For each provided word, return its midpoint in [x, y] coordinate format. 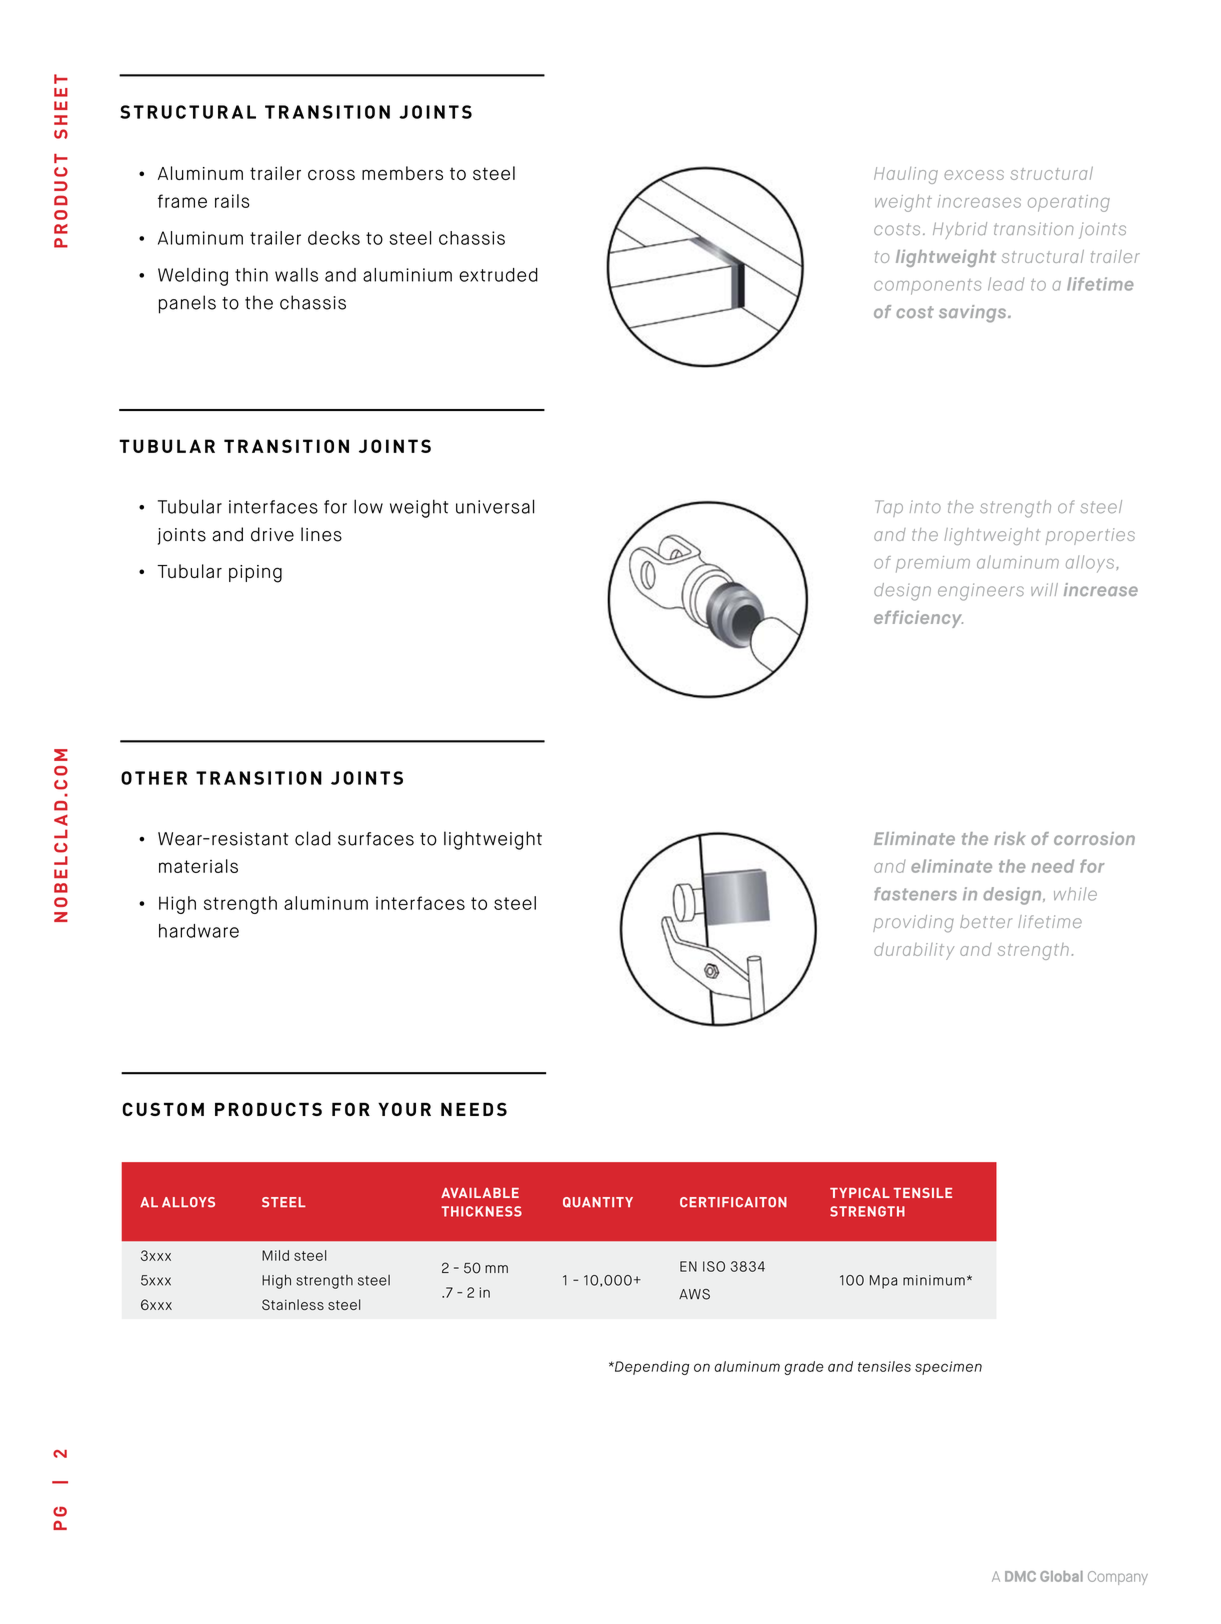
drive [272, 534]
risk [1010, 838]
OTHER [154, 778]
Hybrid [960, 230]
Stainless [293, 1304]
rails [232, 201]
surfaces [376, 839]
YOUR [404, 1109]
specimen [948, 1368]
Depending [651, 1368]
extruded [498, 275]
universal [495, 506]
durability [914, 951]
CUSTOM [163, 1109]
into [925, 506]
